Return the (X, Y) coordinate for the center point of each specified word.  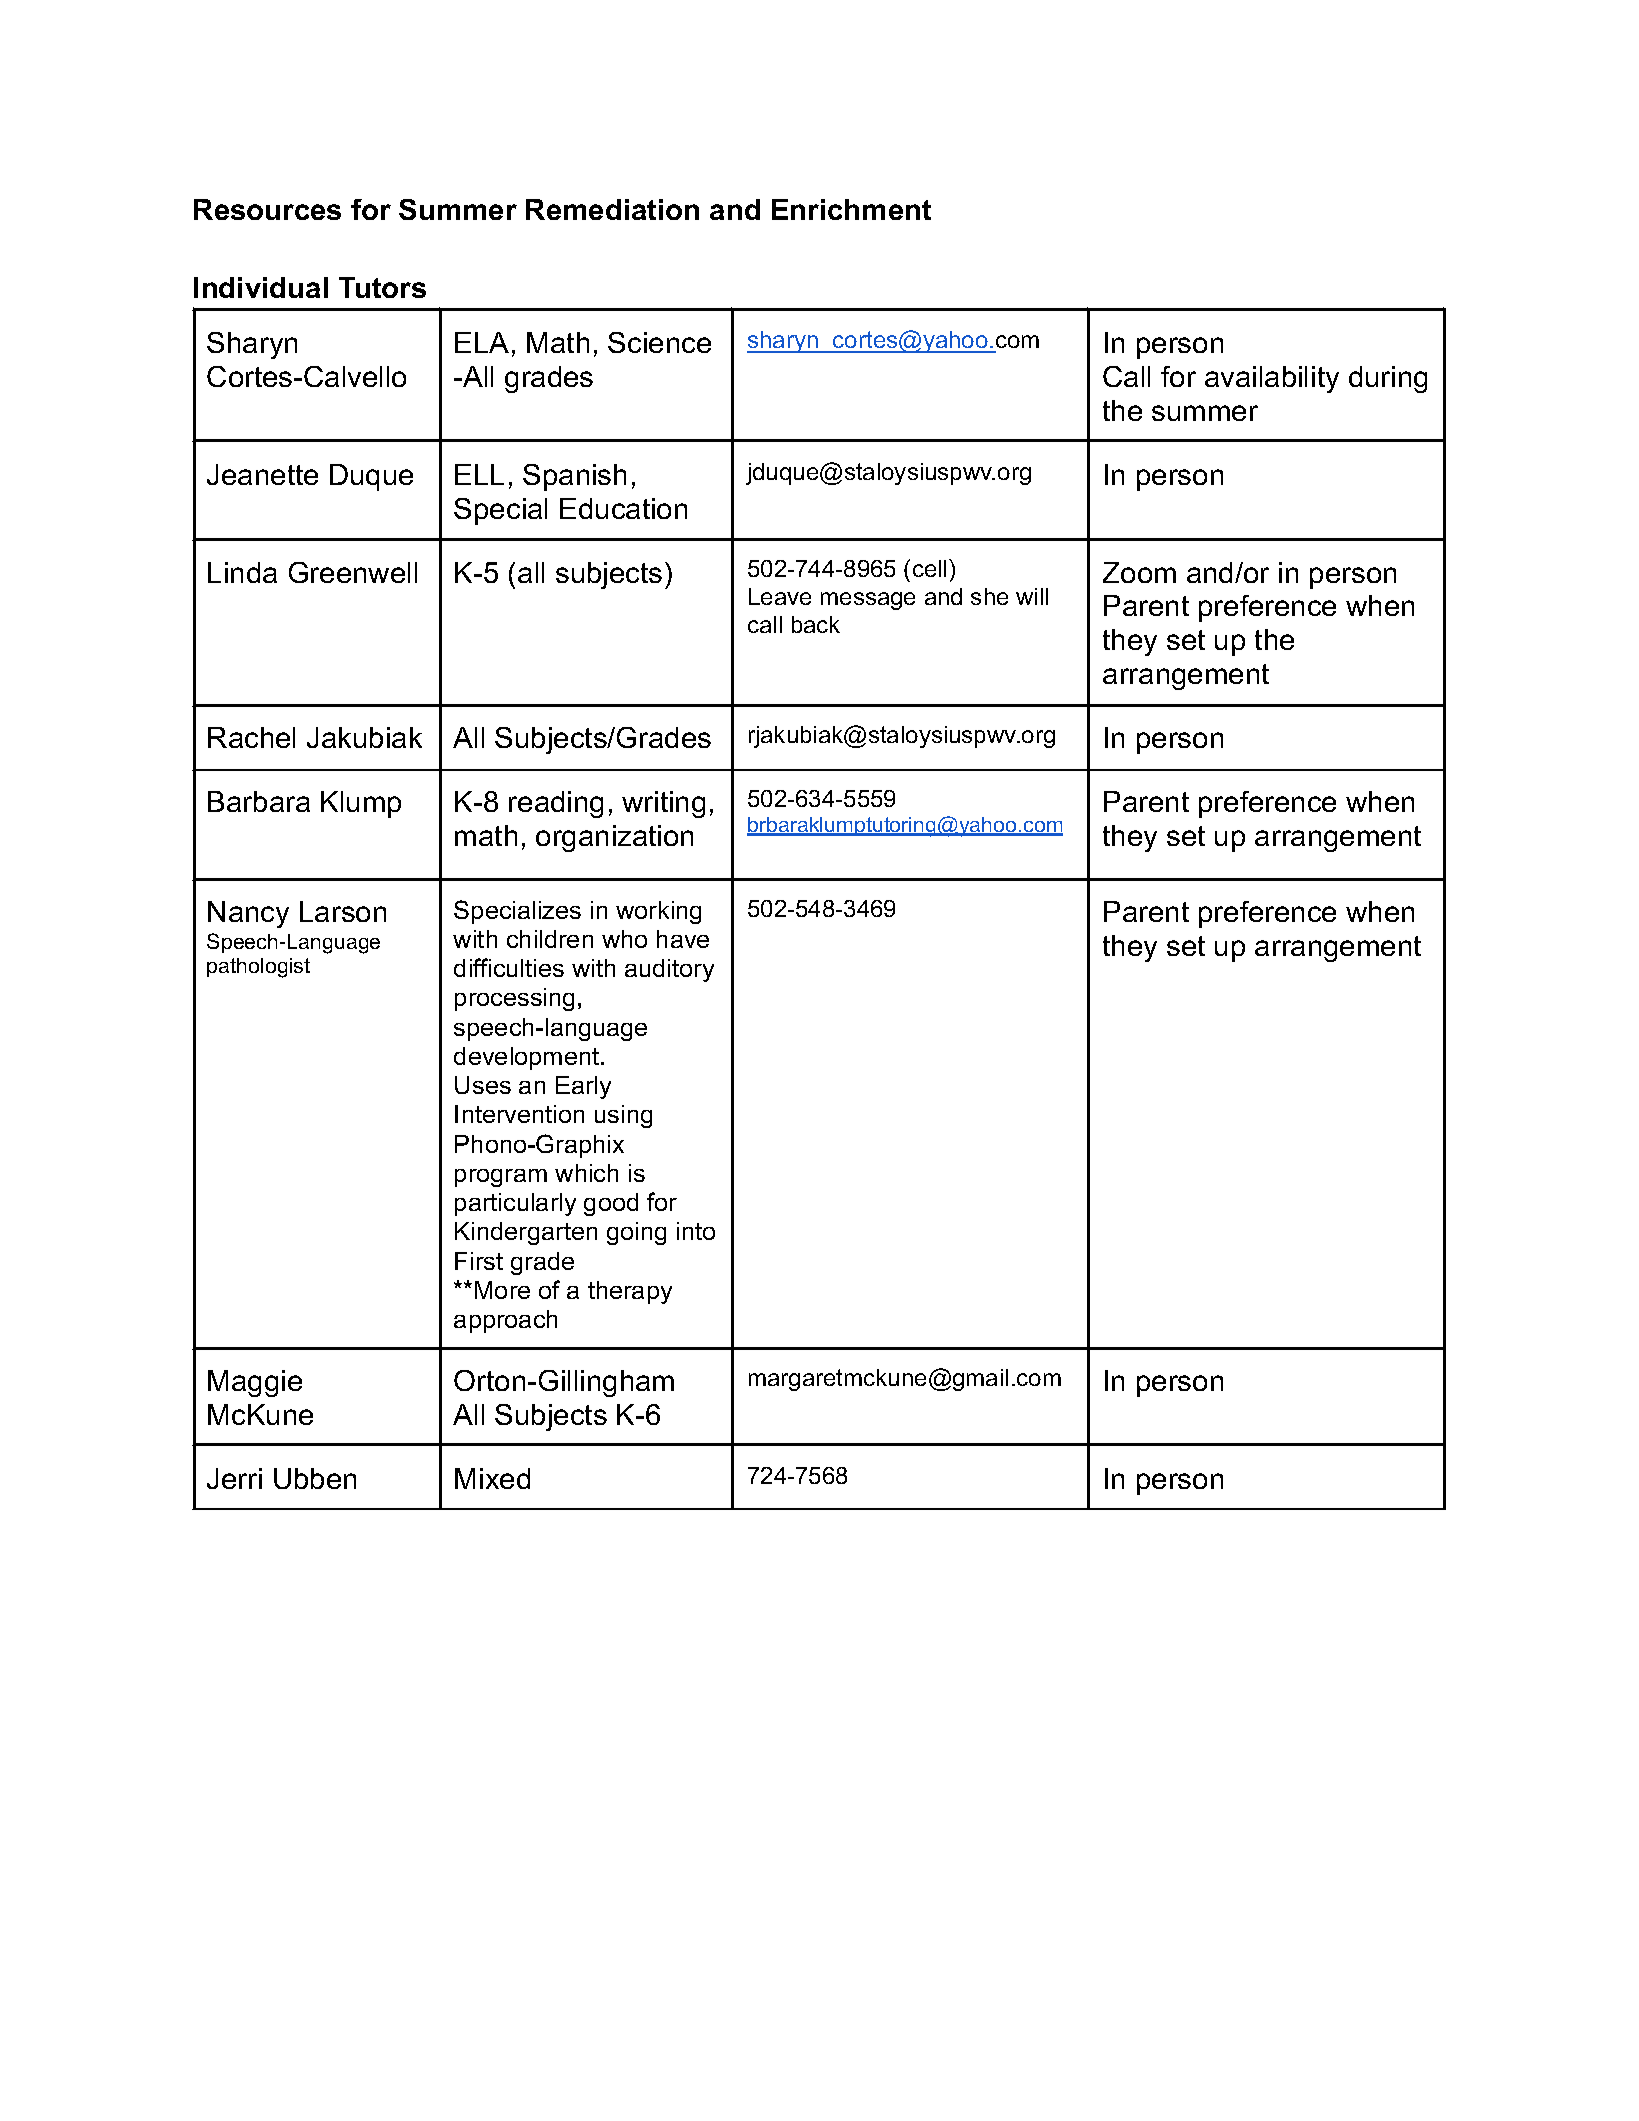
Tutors (382, 287)
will (1032, 596)
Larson (343, 911)
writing (663, 804)
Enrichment (851, 209)
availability (1272, 379)
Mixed (492, 1478)
